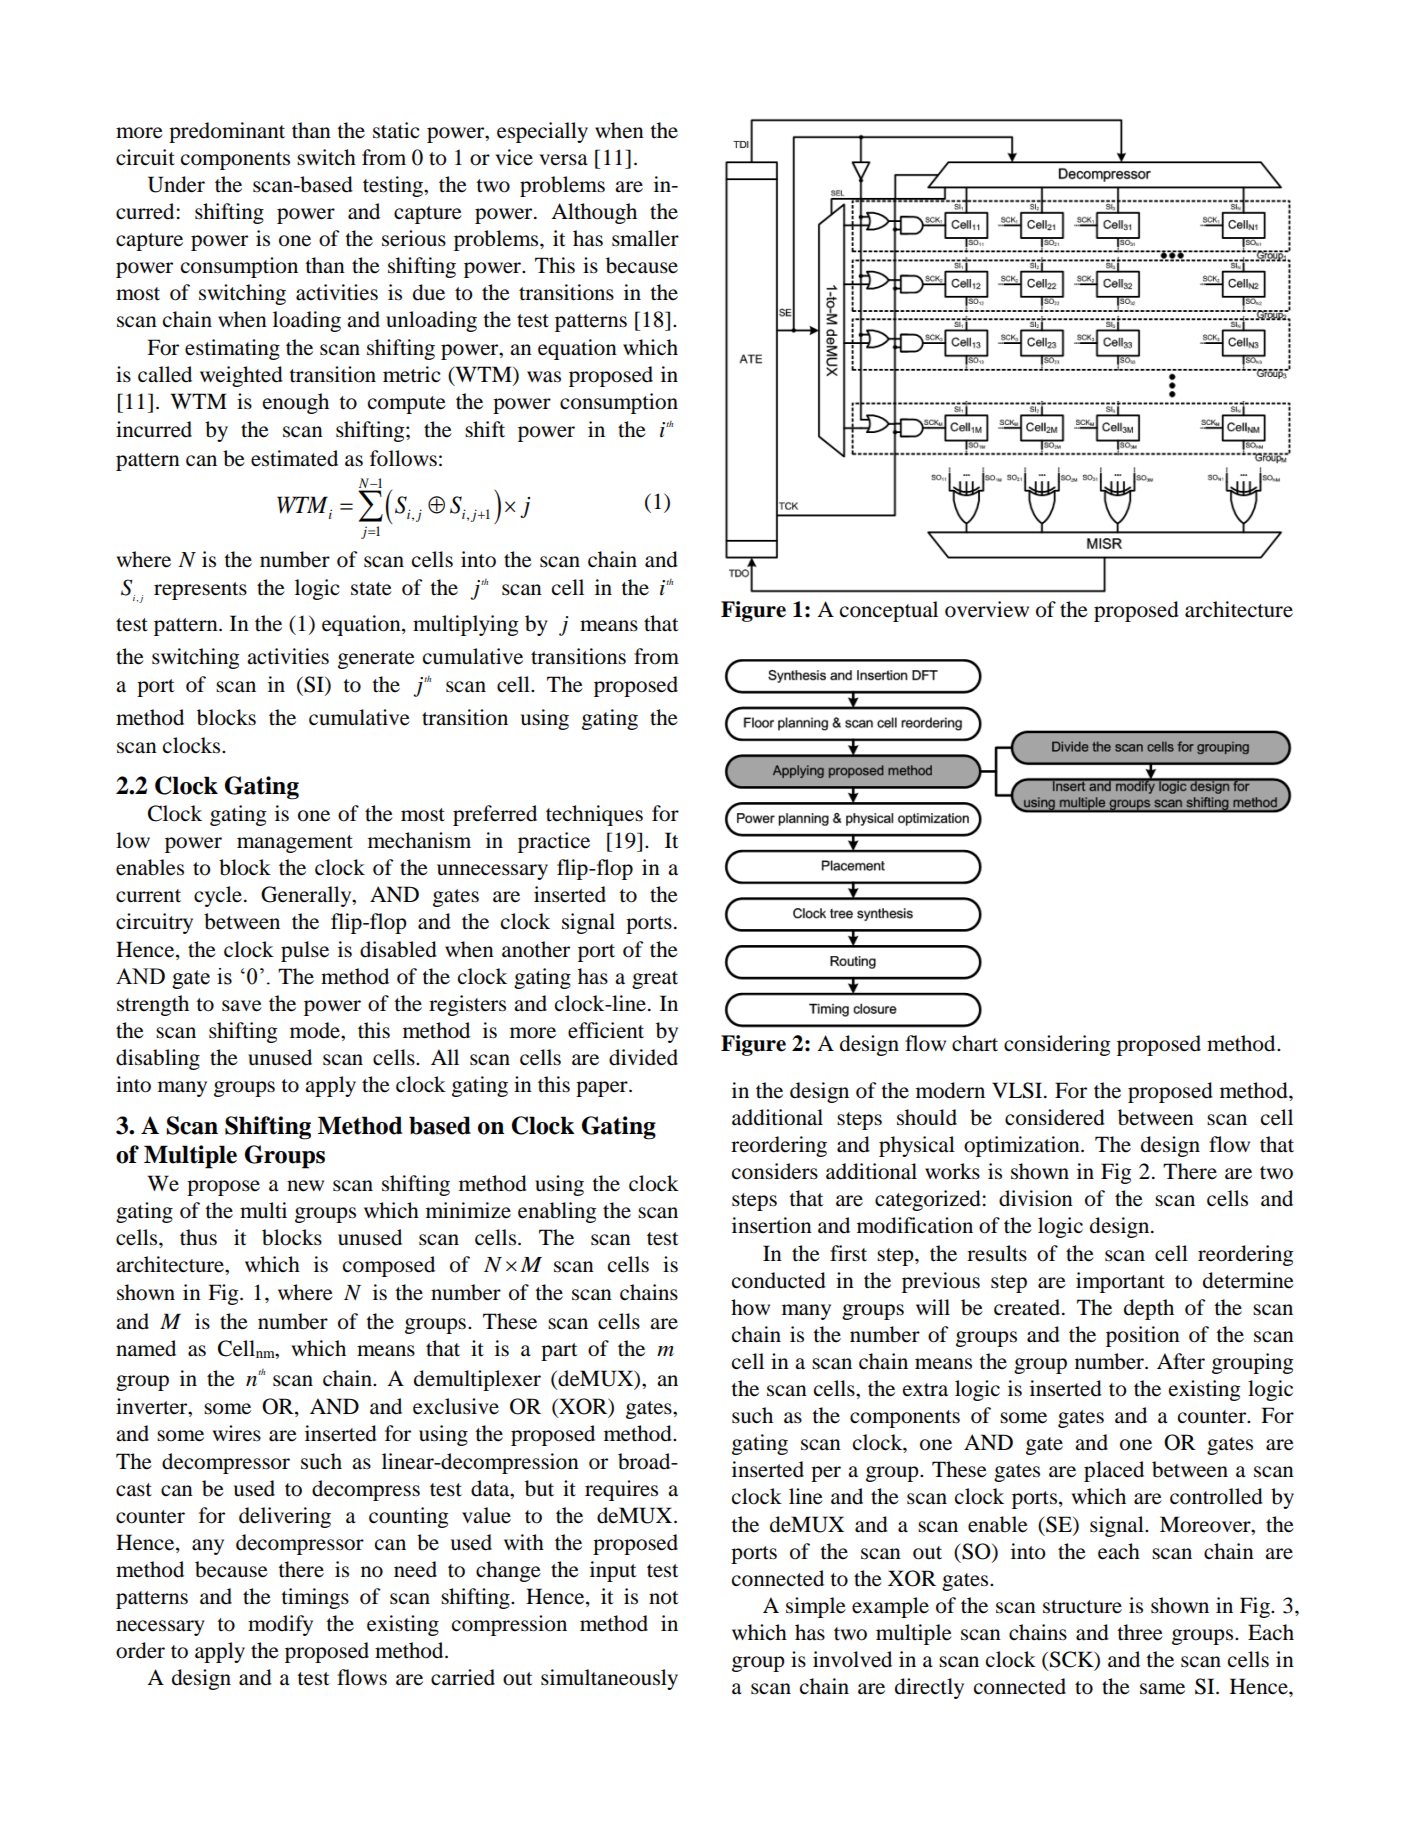  Describe the element at coordinates (227, 132) in the image. I see `predominant` at that location.
